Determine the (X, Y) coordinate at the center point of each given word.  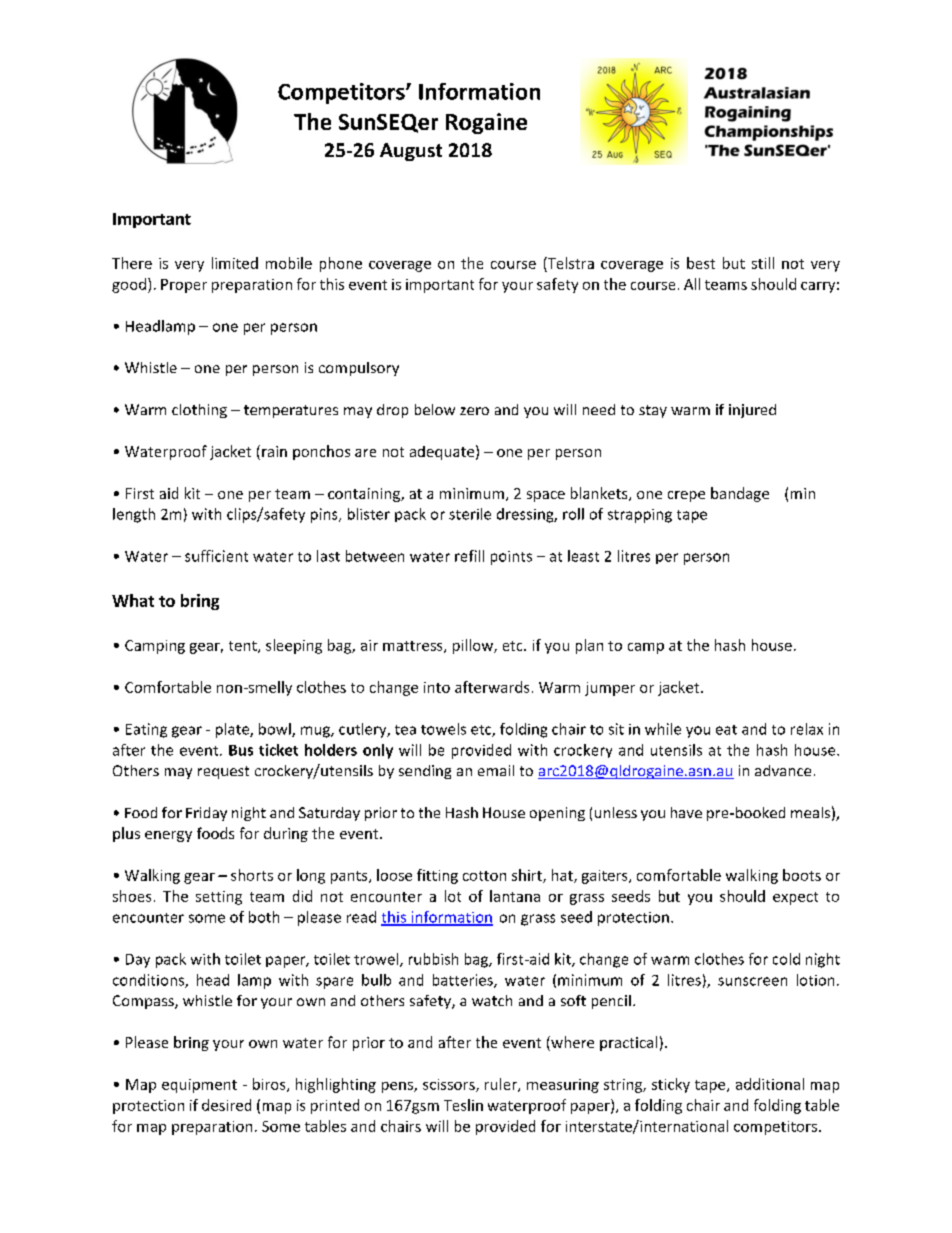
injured (752, 411)
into (437, 687)
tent (244, 647)
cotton (484, 876)
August (411, 152)
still (763, 263)
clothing (199, 411)
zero (474, 411)
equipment (199, 1086)
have (686, 812)
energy (168, 836)
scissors (450, 1085)
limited (235, 263)
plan (589, 646)
